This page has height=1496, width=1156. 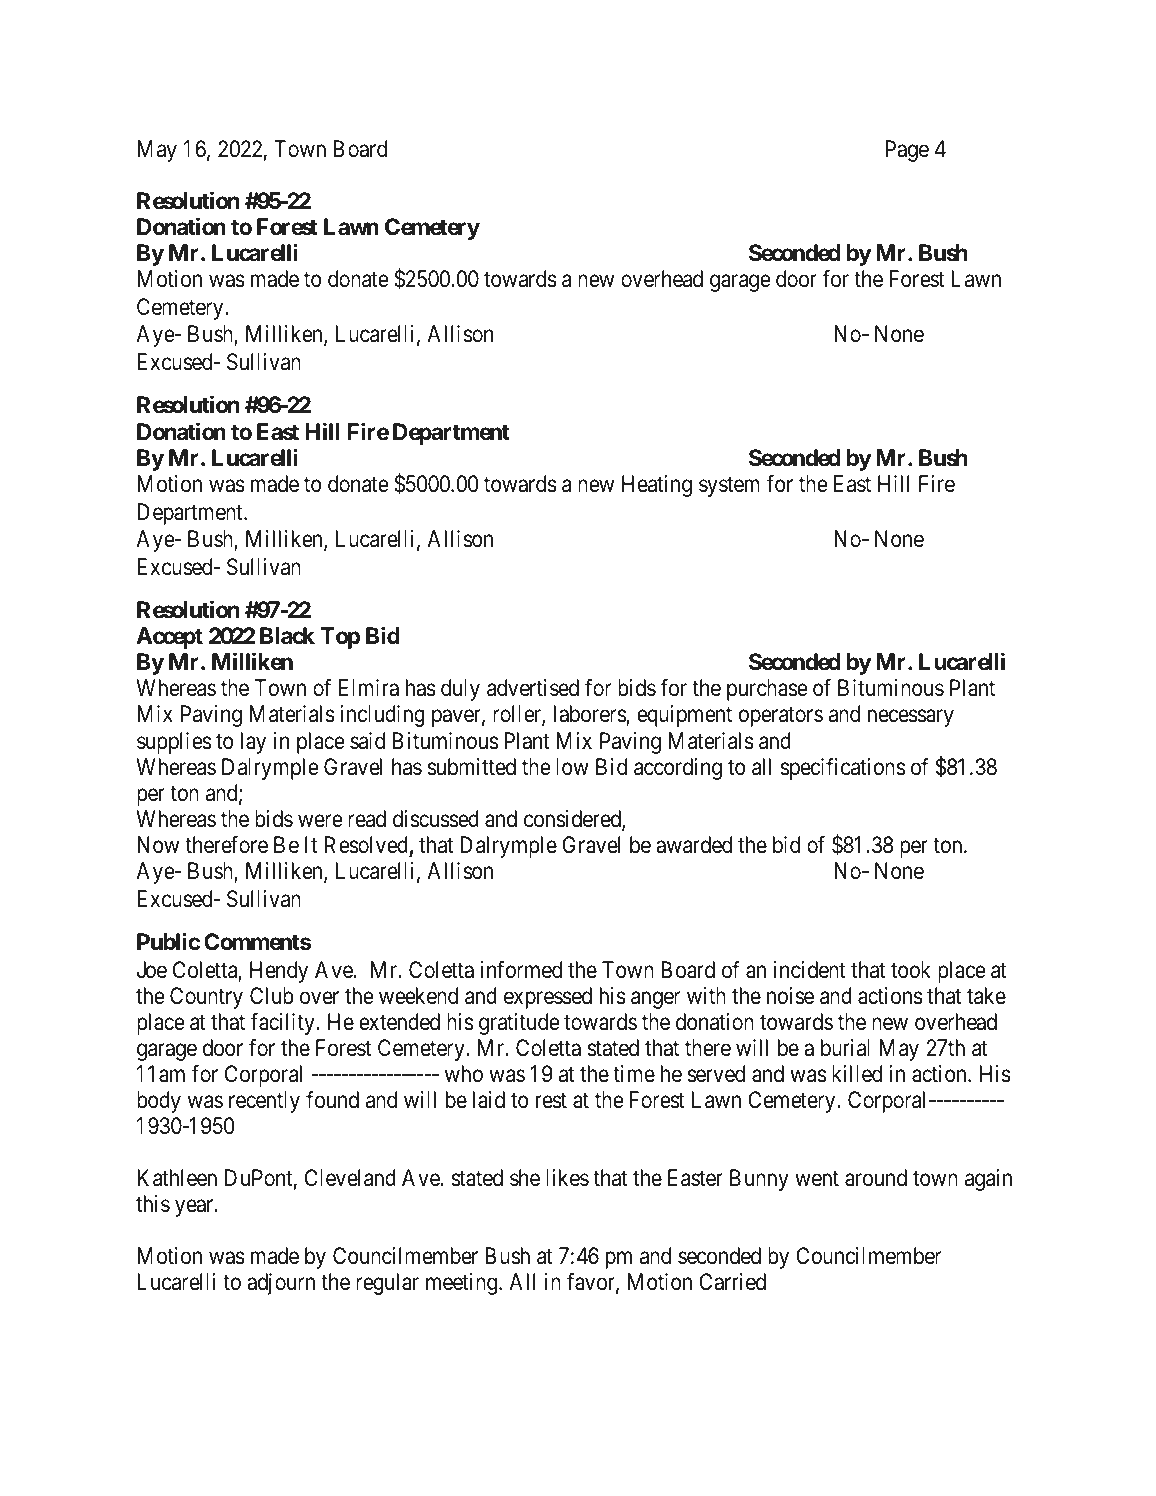 I want to click on around, so click(x=876, y=1178).
